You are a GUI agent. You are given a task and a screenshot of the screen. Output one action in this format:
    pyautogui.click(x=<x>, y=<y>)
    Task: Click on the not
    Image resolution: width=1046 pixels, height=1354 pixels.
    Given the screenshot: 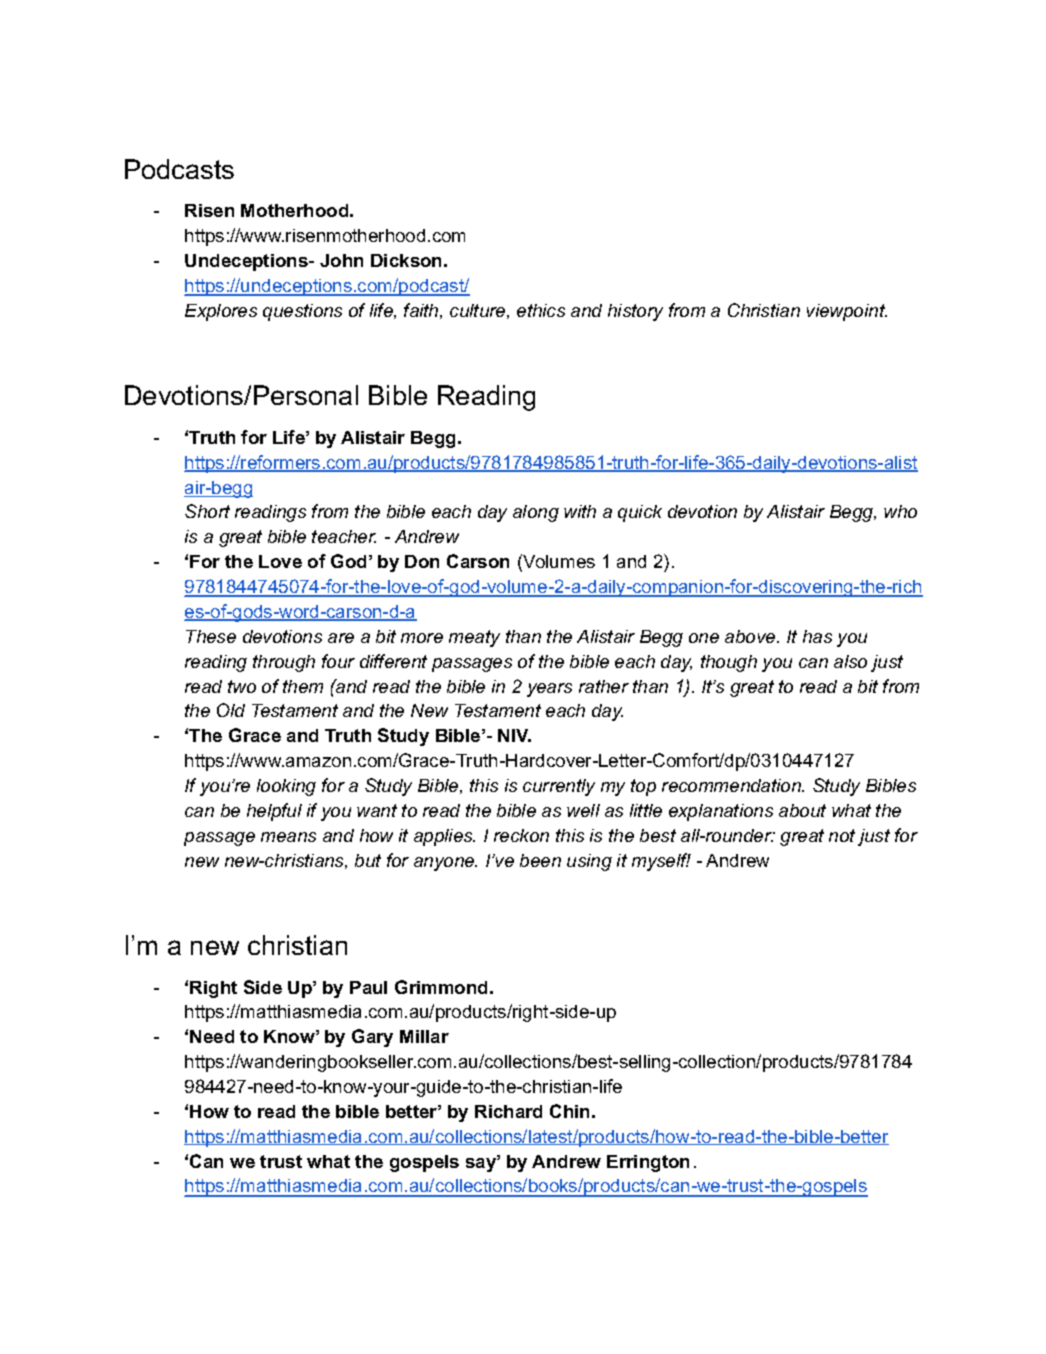 What is the action you would take?
    pyautogui.click(x=842, y=835)
